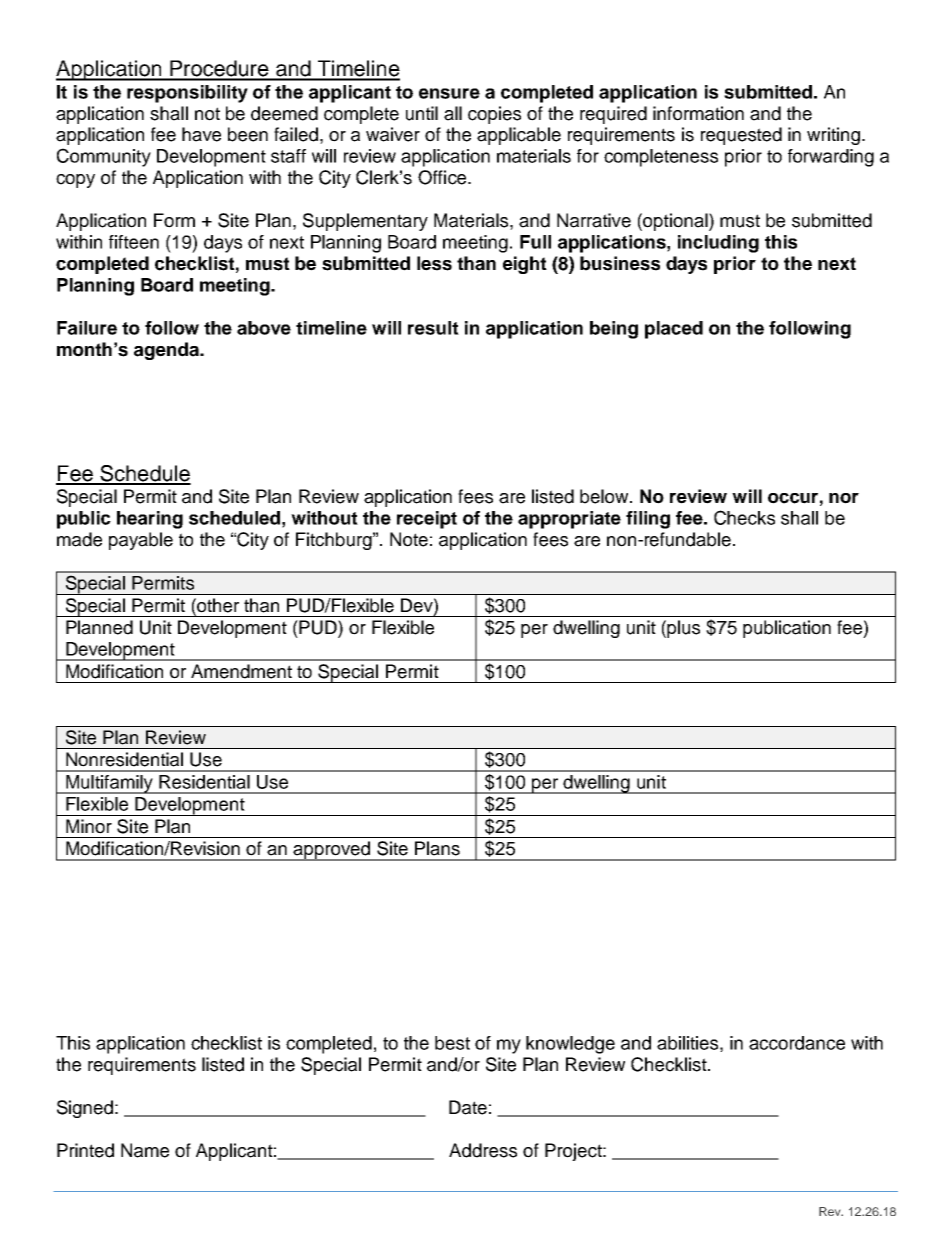 This page has height=1233, width=952. What do you see at coordinates (201, 134) in the page?
I see `have` at bounding box center [201, 134].
